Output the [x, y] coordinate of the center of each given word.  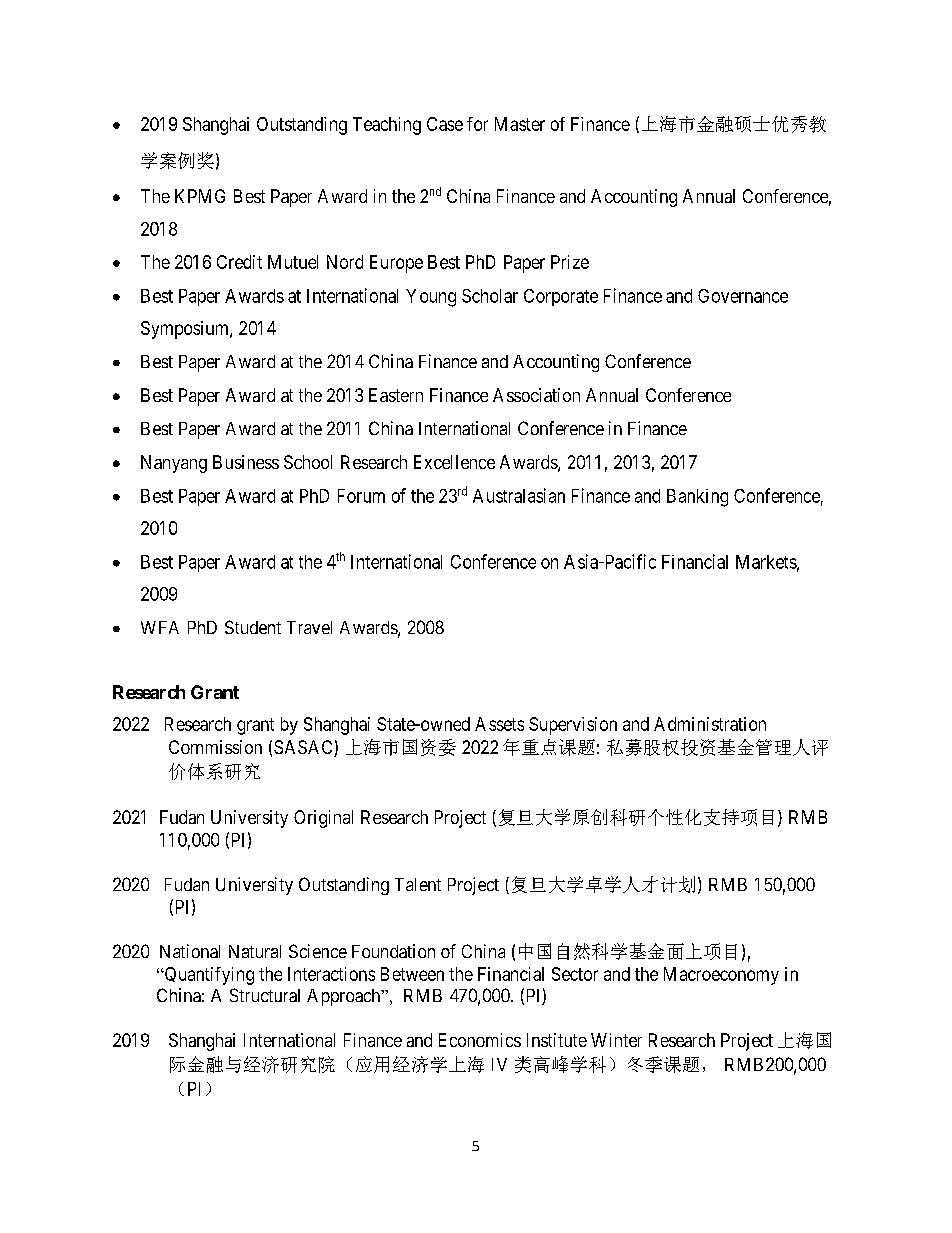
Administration [710, 724]
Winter [616, 1040]
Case [445, 124]
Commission [215, 747]
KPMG [200, 196]
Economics [480, 1040]
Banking [697, 498]
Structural [265, 995]
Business [246, 462]
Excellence [454, 462]
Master [520, 124]
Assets [499, 724]
